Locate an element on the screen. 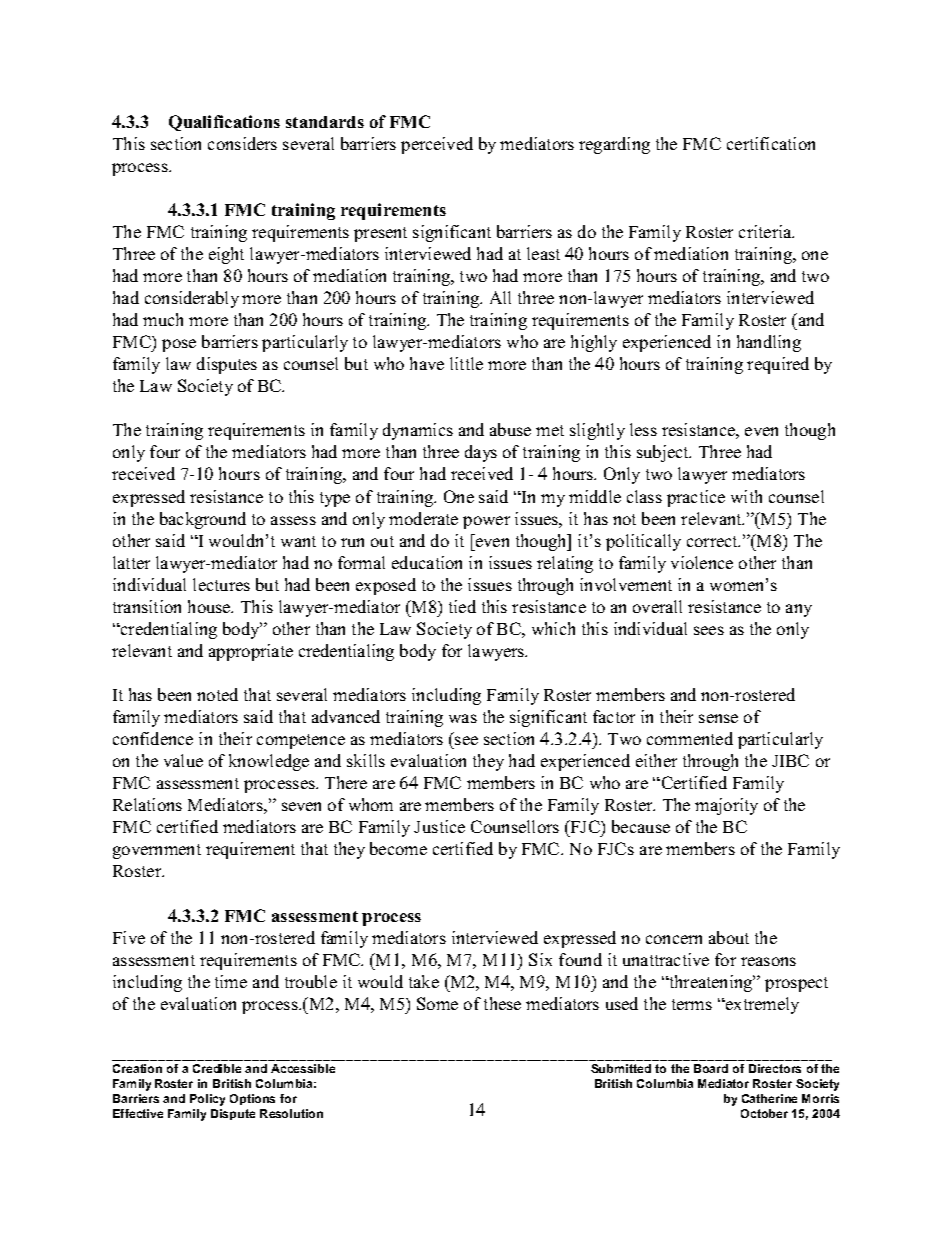 This screenshot has height=1233, width=952. certification is located at coordinates (771, 143).
